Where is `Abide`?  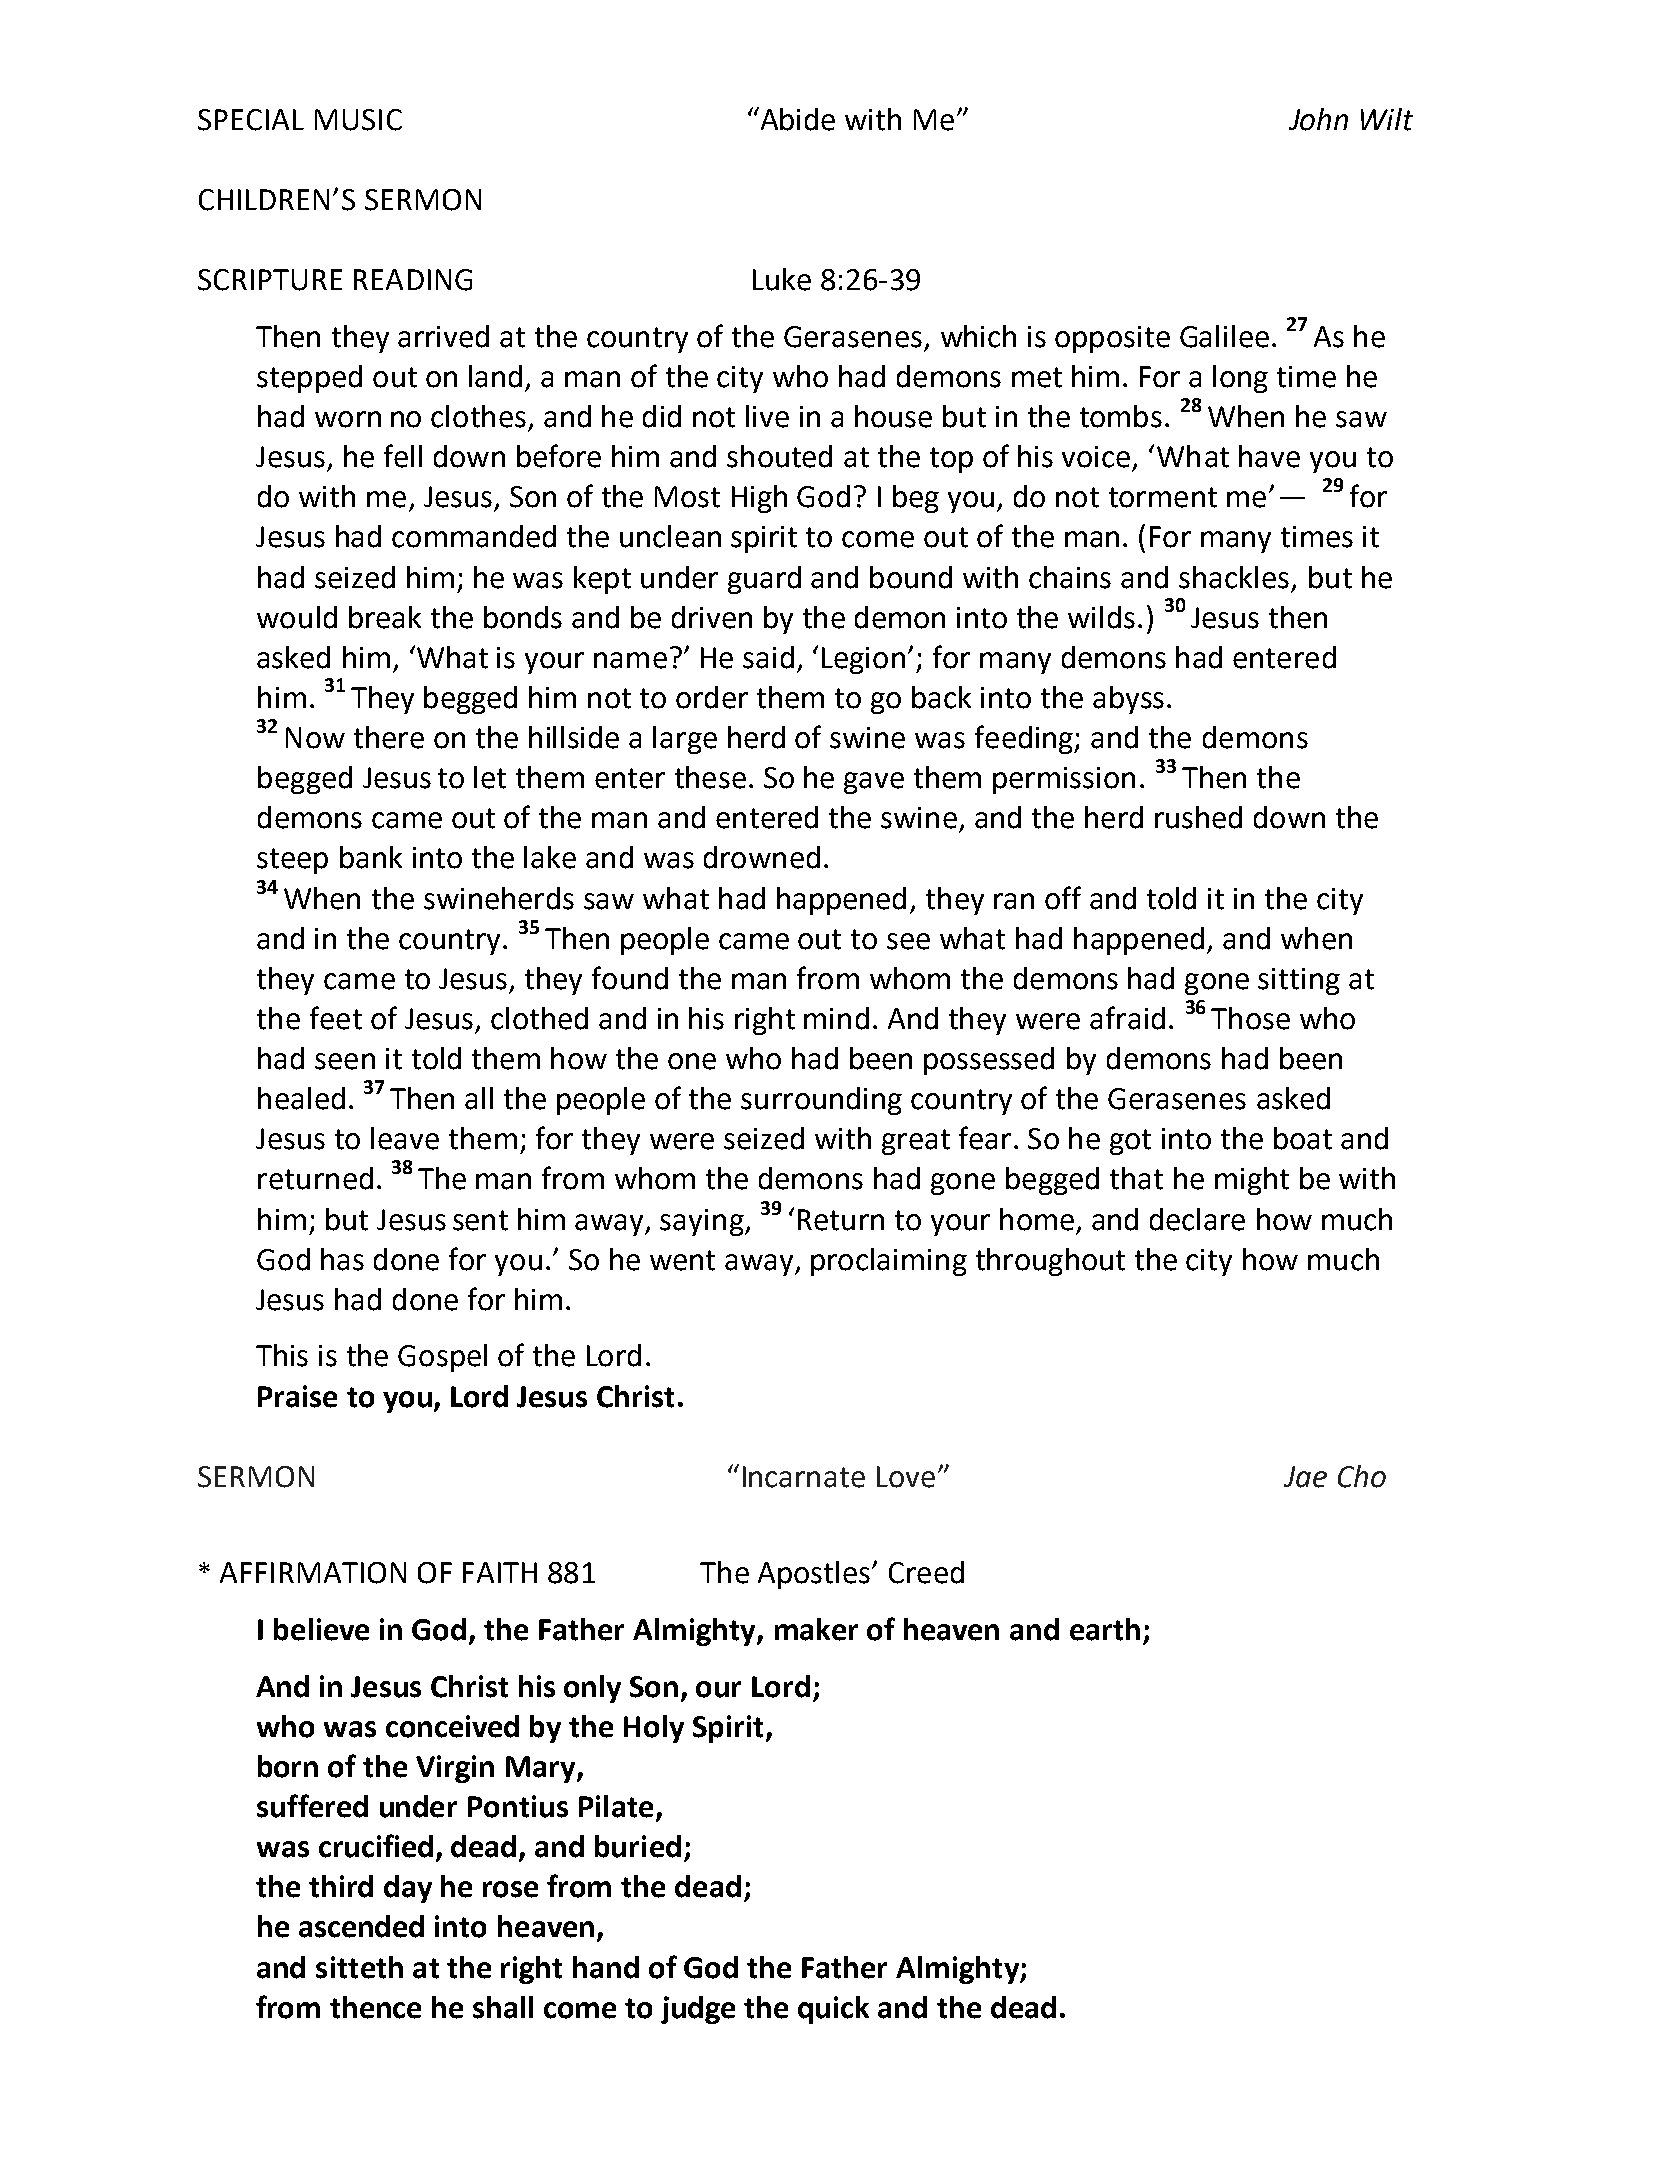 Abide is located at coordinates (796, 119).
